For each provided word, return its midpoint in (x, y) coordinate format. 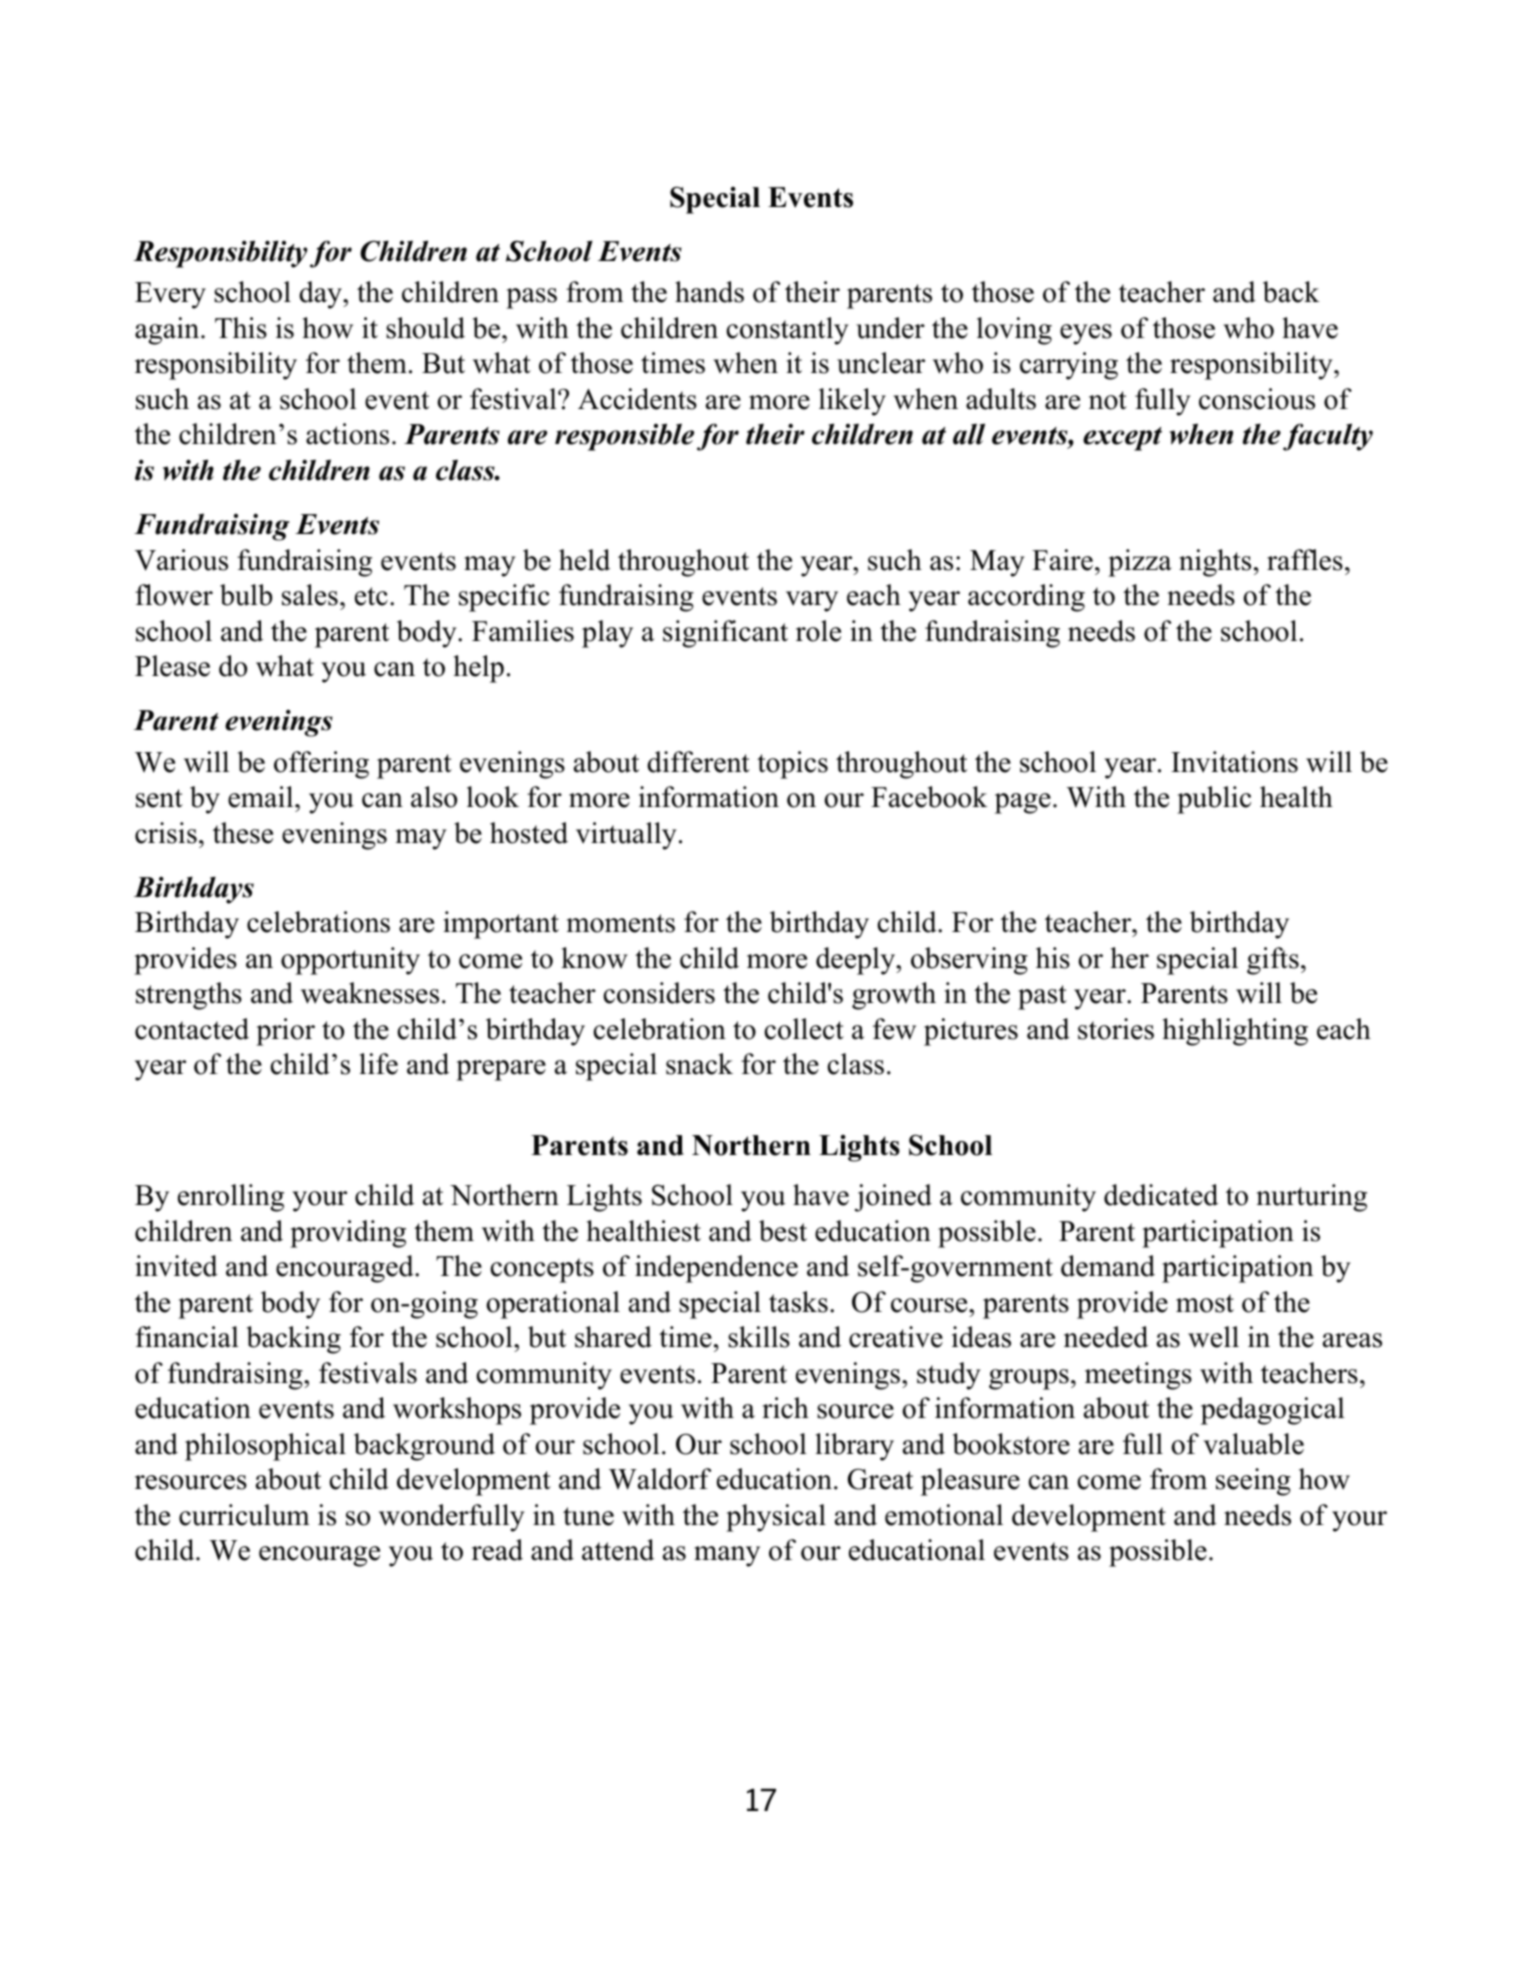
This (241, 328)
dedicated (1161, 1195)
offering (321, 765)
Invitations (1234, 762)
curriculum (244, 1515)
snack (699, 1064)
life (378, 1064)
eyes (1086, 334)
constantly (787, 331)
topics (792, 765)
